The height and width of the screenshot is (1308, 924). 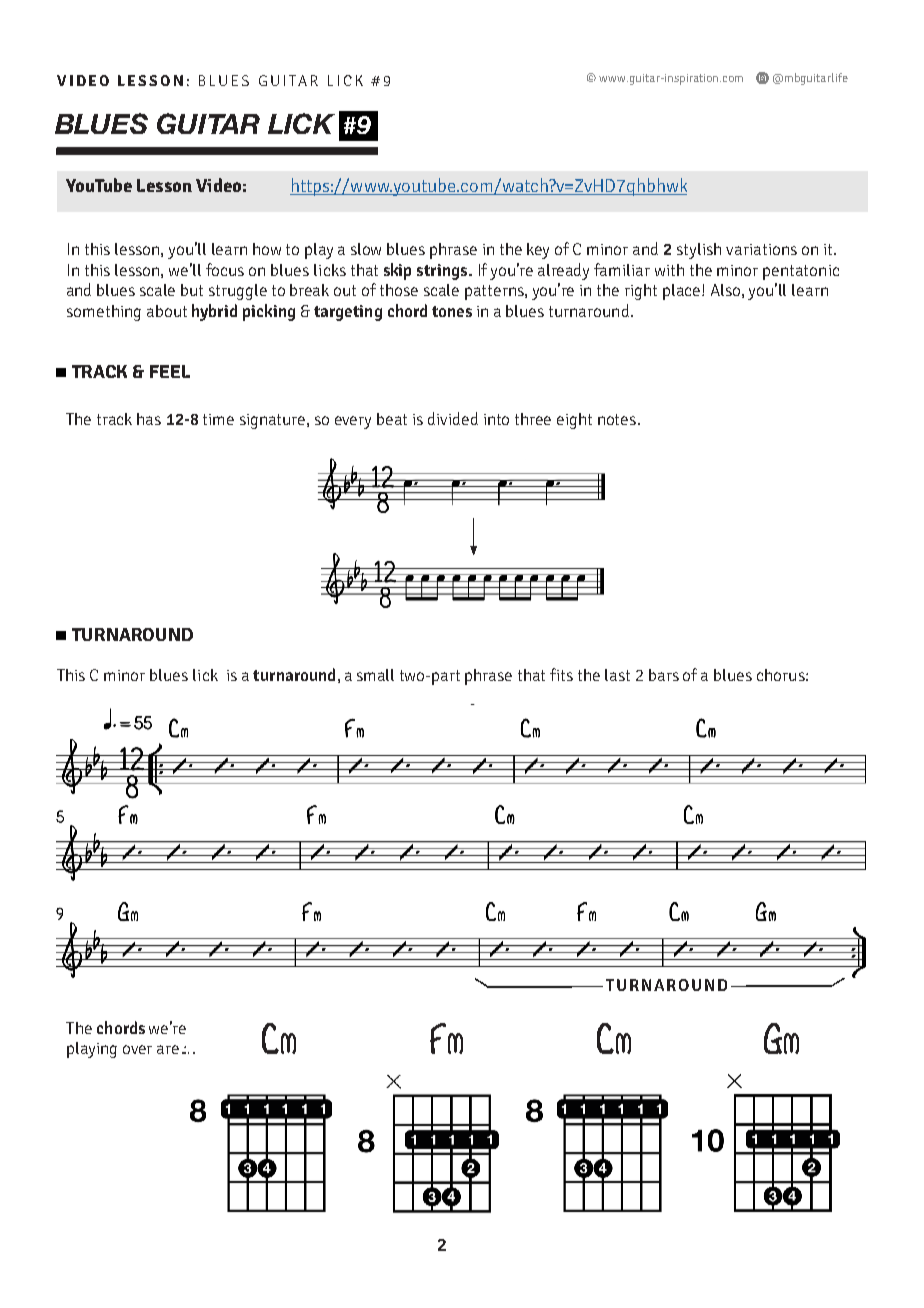 What do you see at coordinates (617, 675) in the screenshot?
I see `last` at bounding box center [617, 675].
